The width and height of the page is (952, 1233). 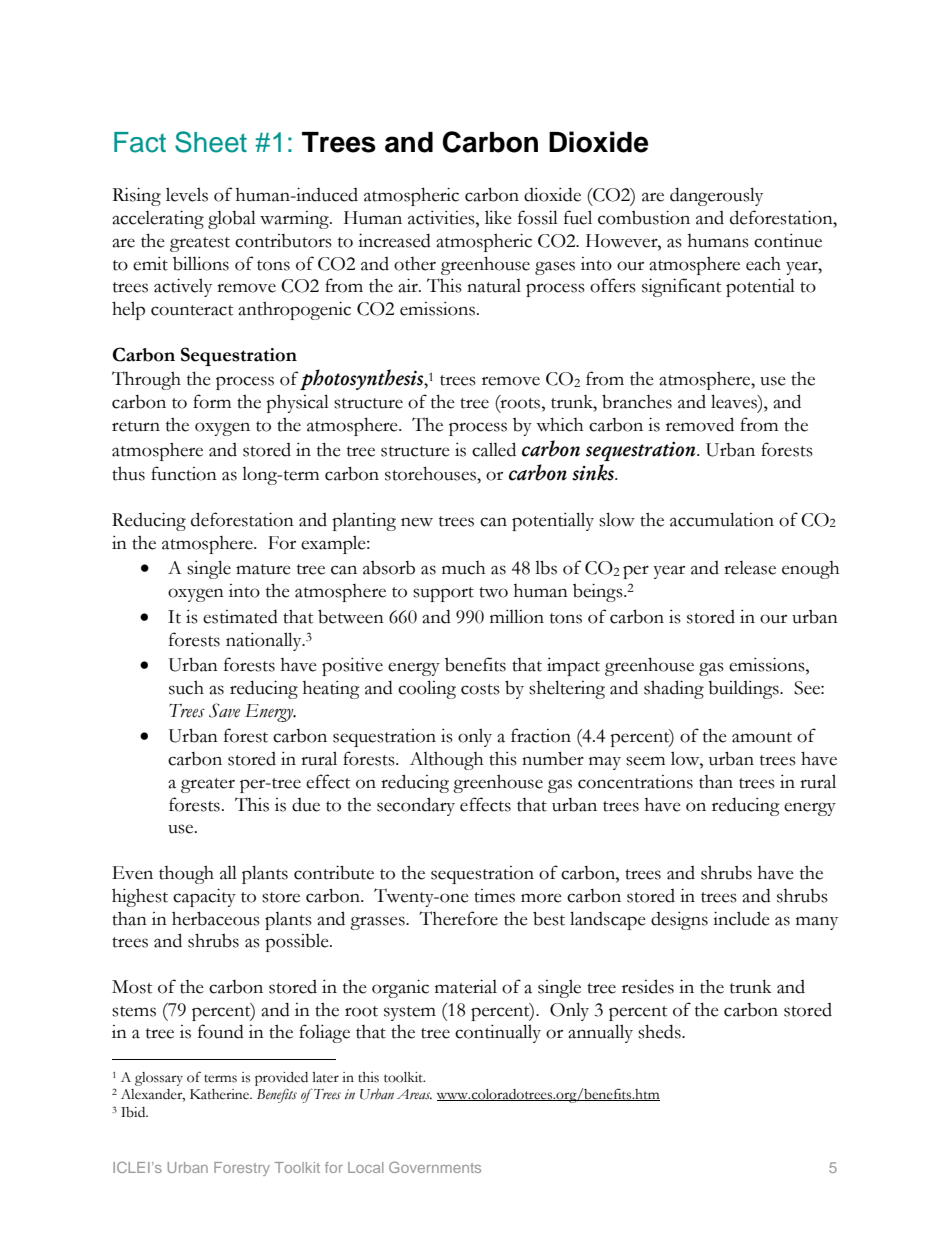 I want to click on called, so click(x=494, y=449).
